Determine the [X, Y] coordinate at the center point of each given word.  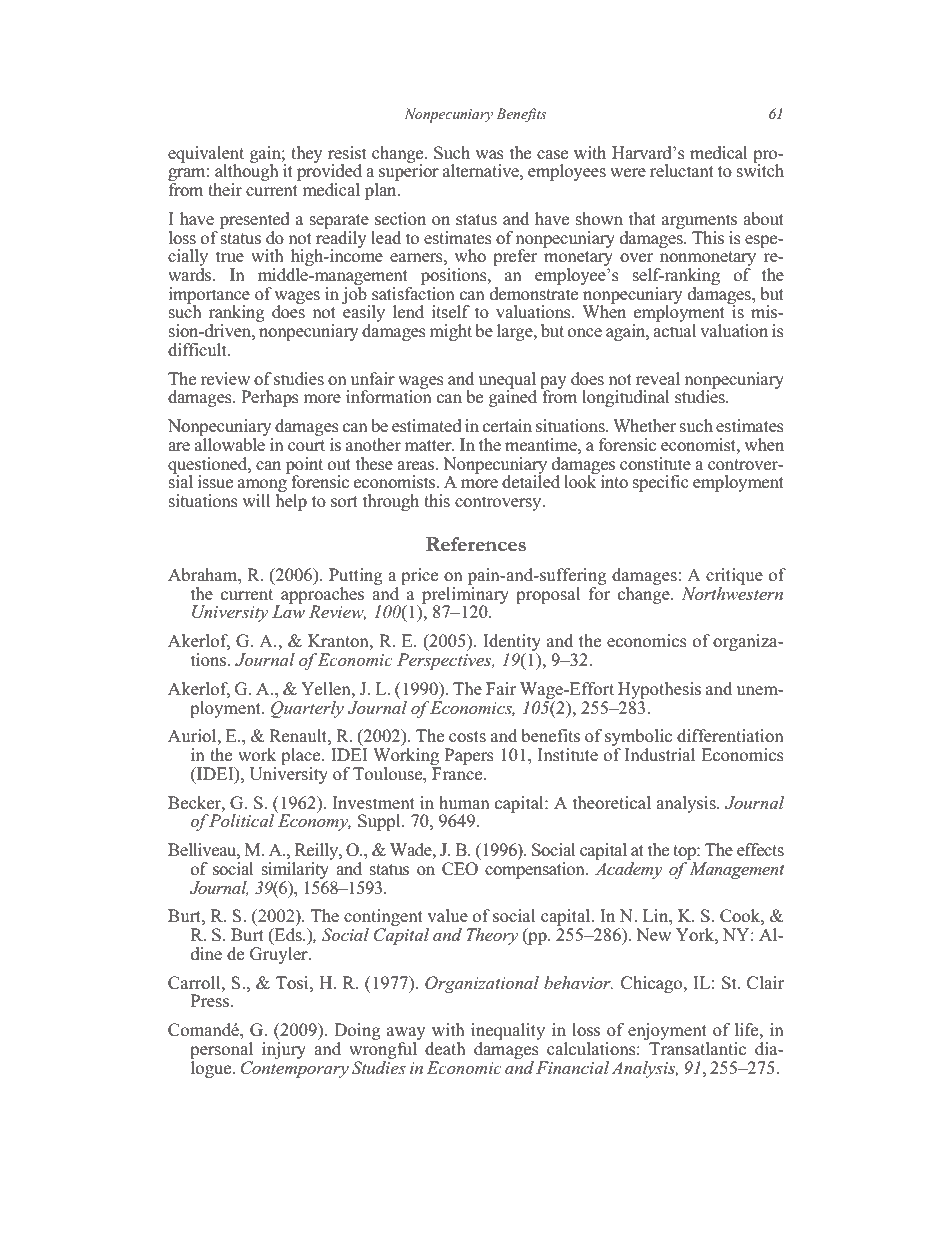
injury [284, 1050]
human [464, 802]
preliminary [465, 595]
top [685, 854]
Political [240, 820]
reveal [658, 379]
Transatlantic [697, 1049]
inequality [508, 1033]
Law [288, 611]
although [246, 173]
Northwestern [732, 592]
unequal [507, 381]
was [489, 155]
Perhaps [270, 398]
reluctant [682, 171]
